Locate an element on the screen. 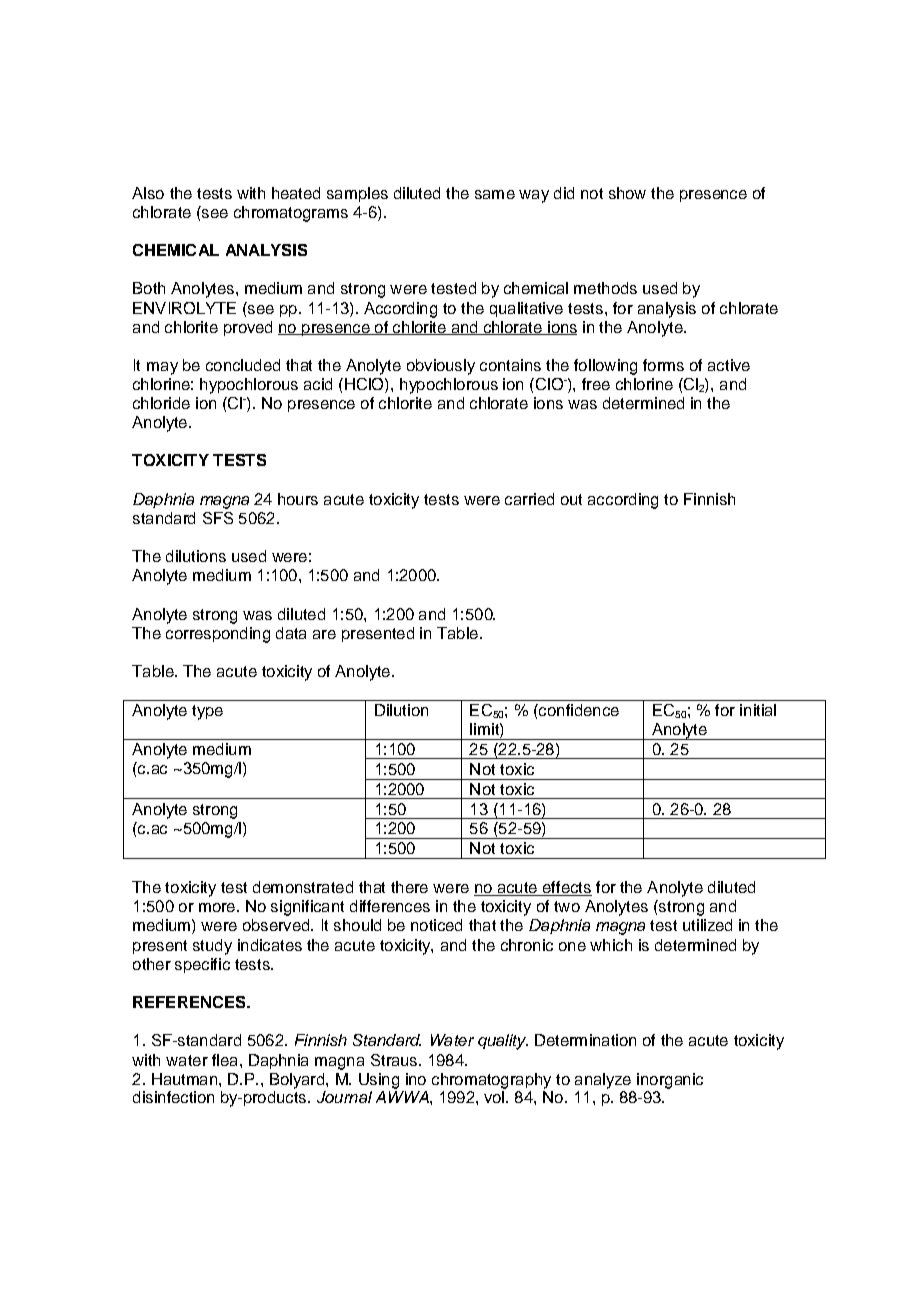 The width and height of the screenshot is (924, 1308). initial is located at coordinates (758, 710).
